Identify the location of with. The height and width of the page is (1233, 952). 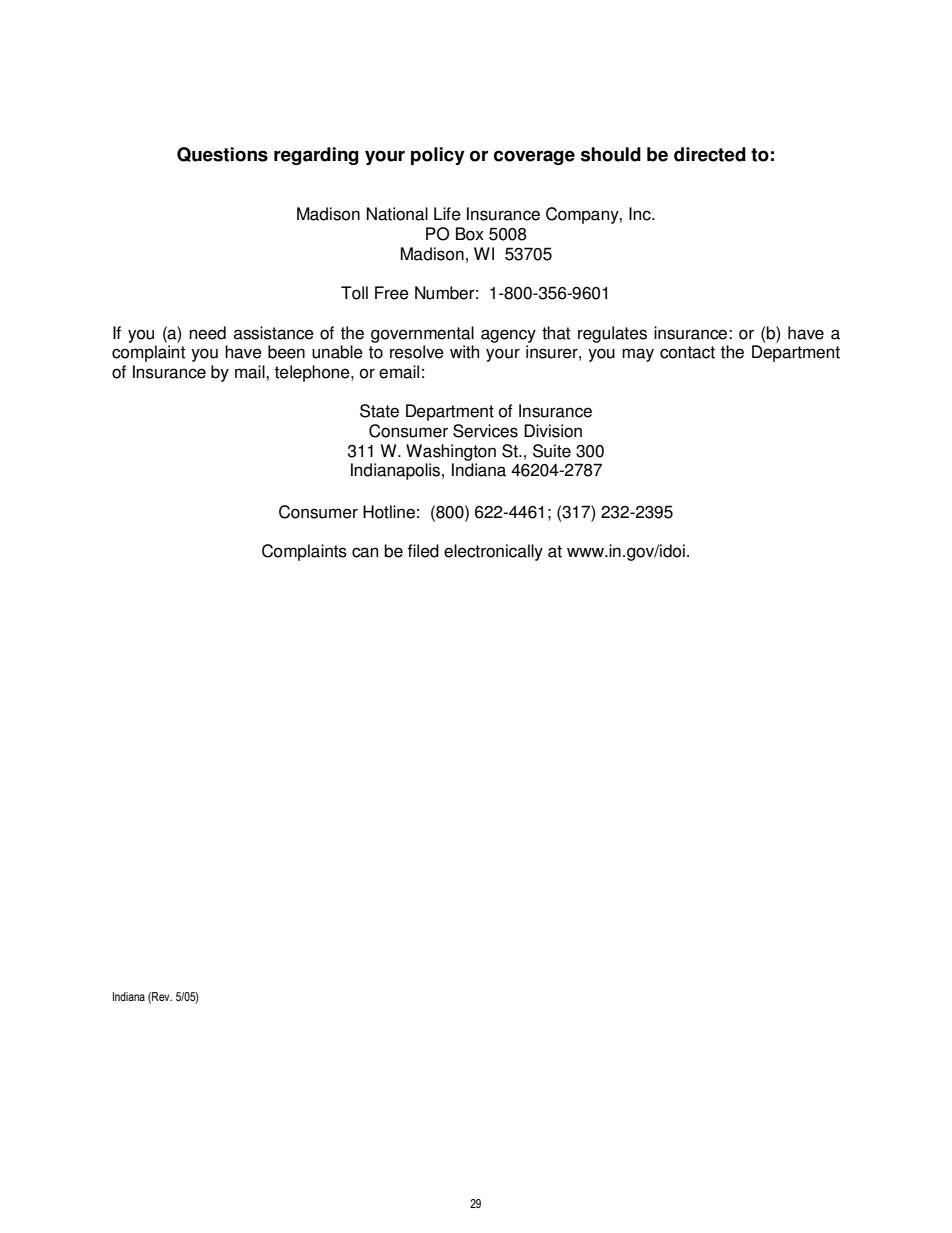
(464, 352).
